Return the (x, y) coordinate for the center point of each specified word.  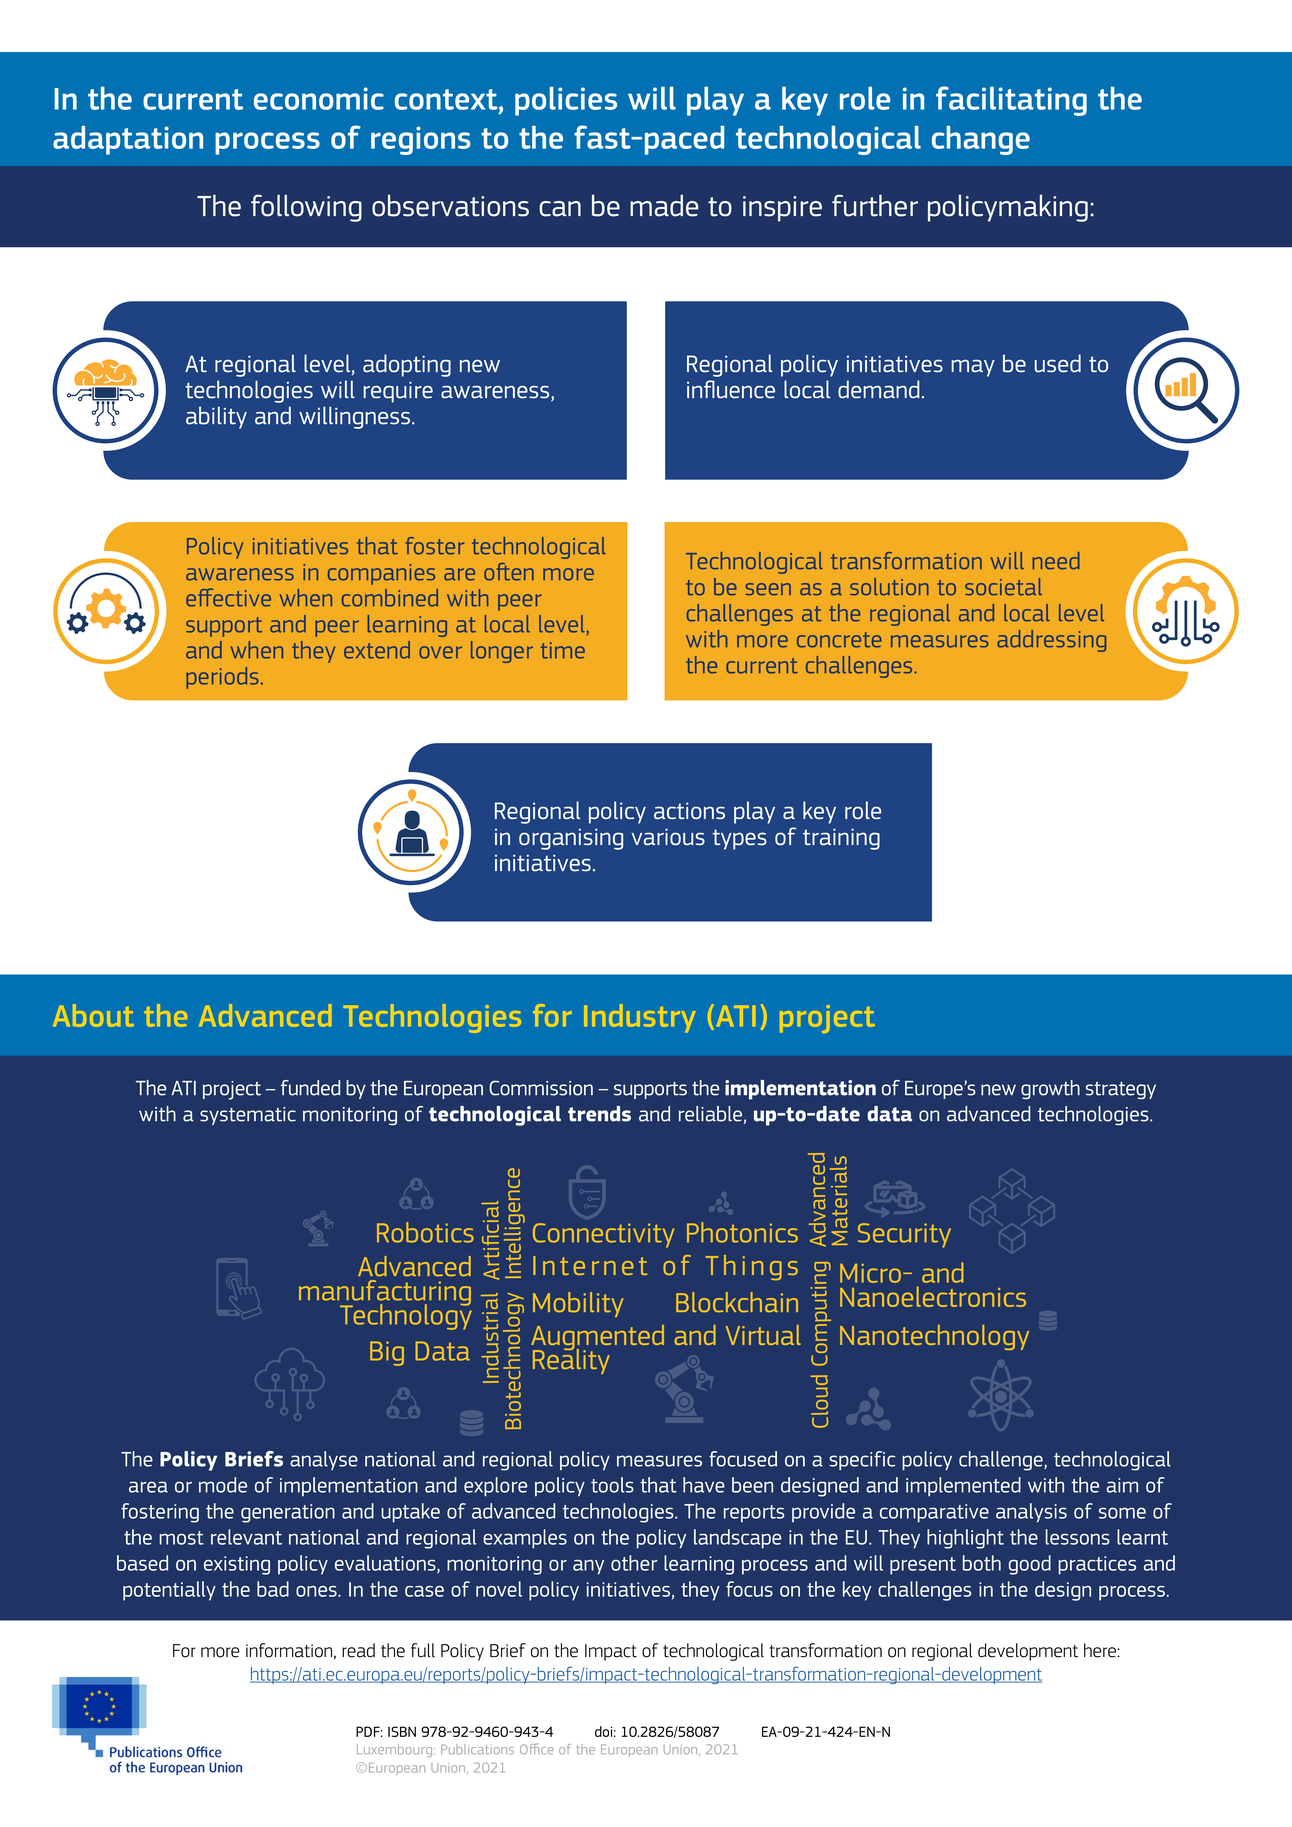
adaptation (128, 140)
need (1056, 560)
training (841, 839)
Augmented (597, 1339)
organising (571, 839)
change (981, 140)
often (509, 572)
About (93, 1015)
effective (228, 597)
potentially (169, 1591)
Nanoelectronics (933, 1296)
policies (566, 101)
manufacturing (385, 1294)
